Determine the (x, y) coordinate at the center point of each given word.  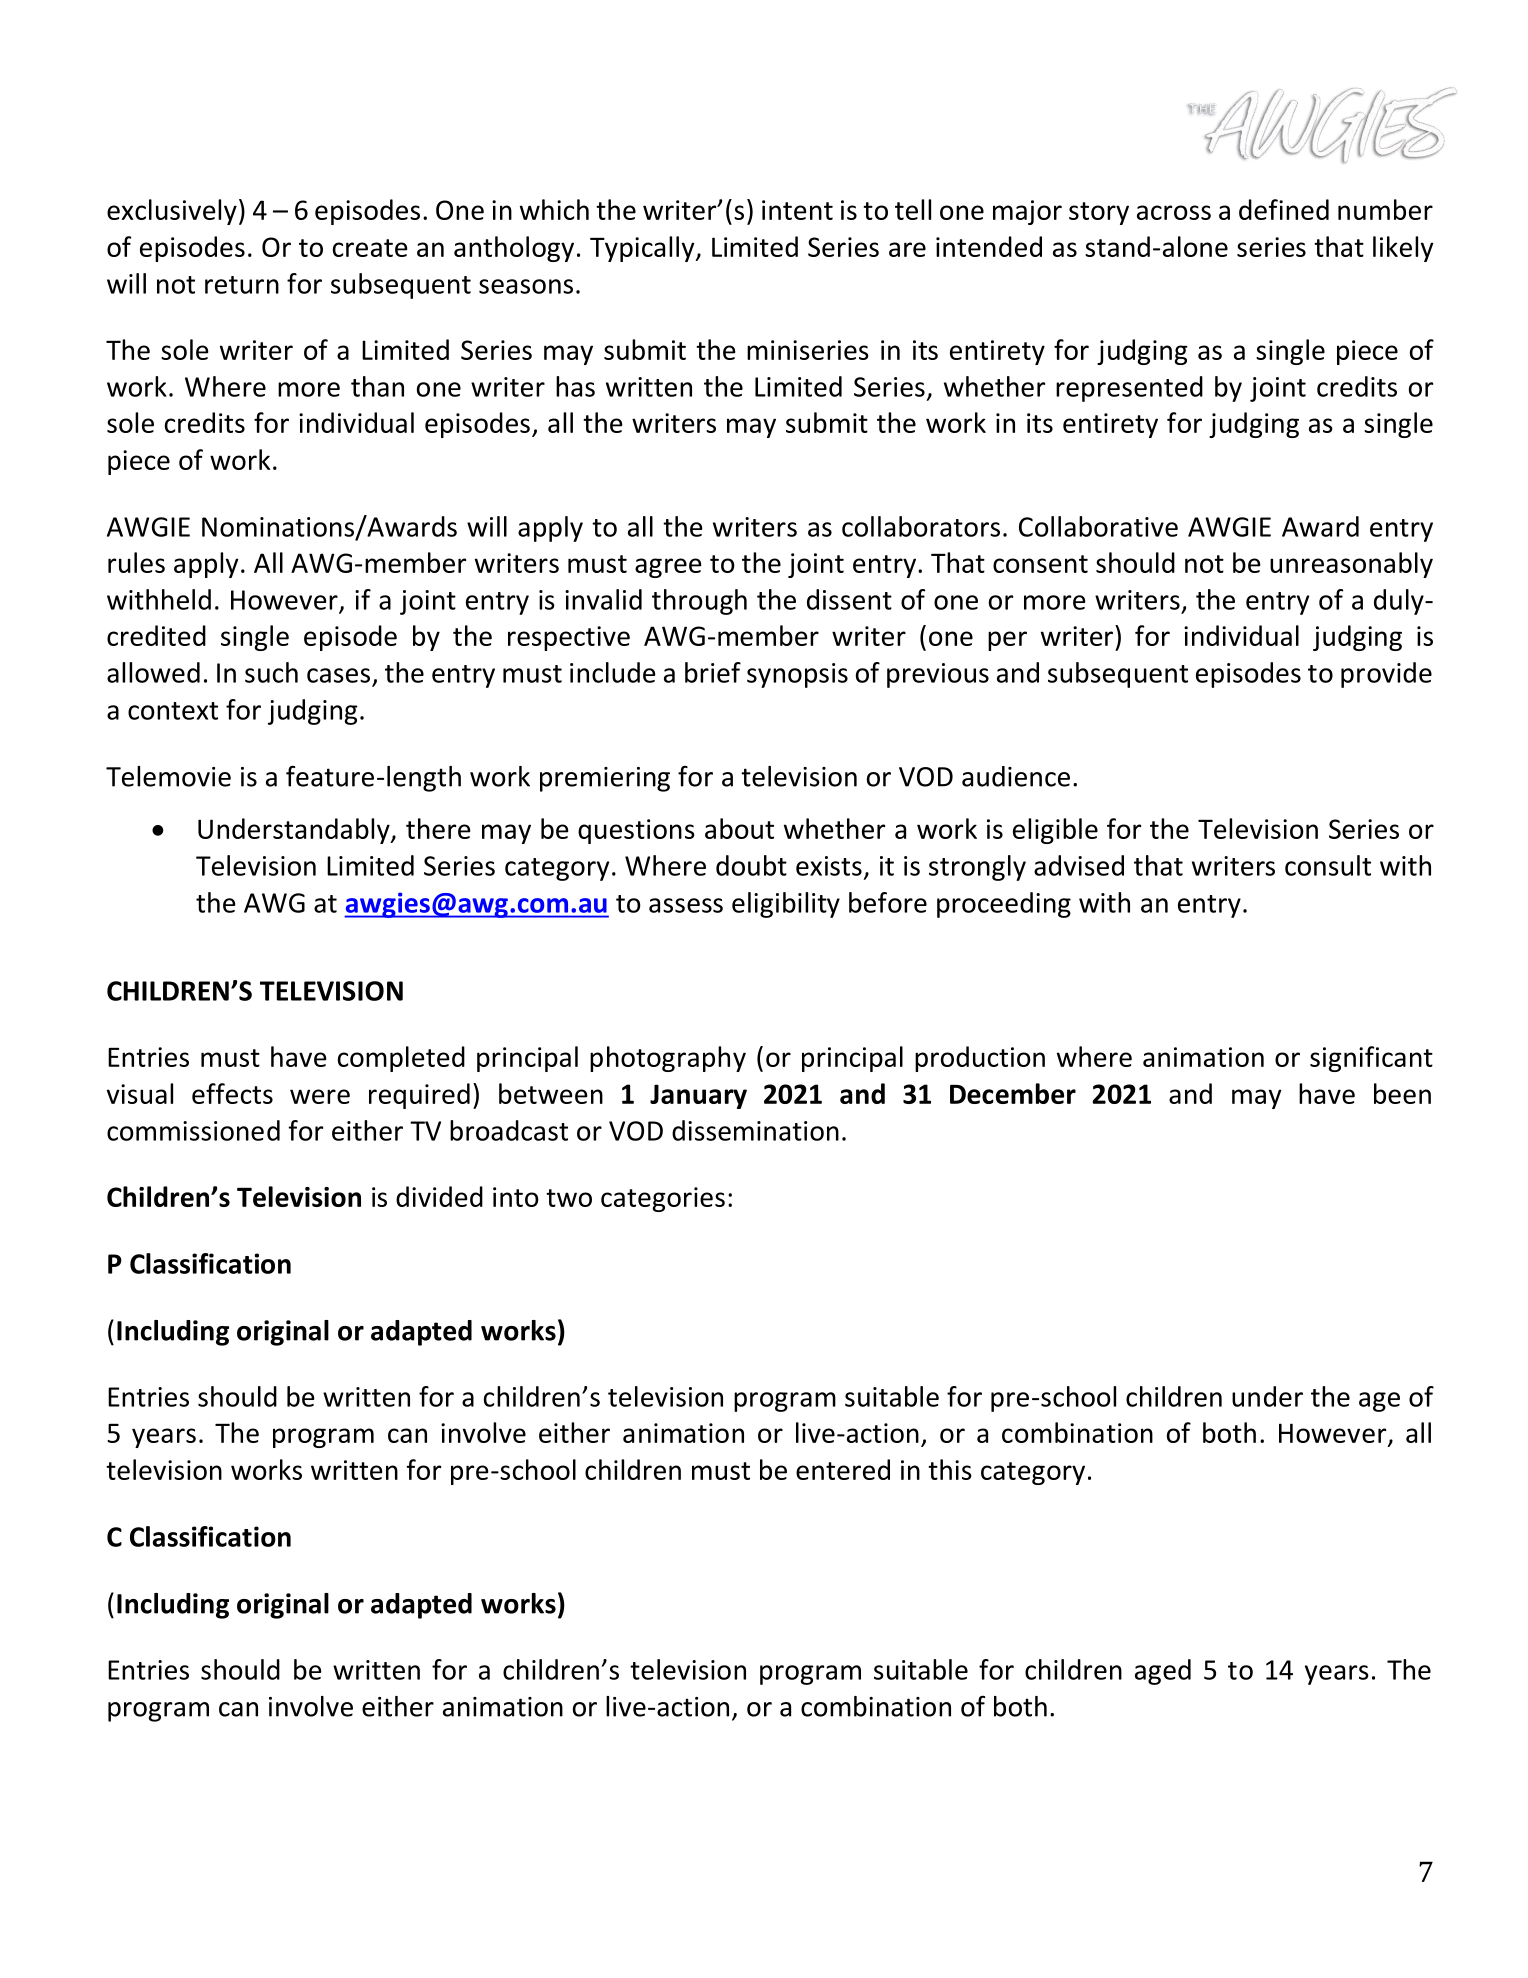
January (698, 1096)
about (739, 828)
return (242, 285)
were (320, 1096)
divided (439, 1196)
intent (797, 210)
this (950, 1469)
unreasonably (1351, 565)
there (438, 828)
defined (1284, 209)
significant (1371, 1059)
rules (136, 562)
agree (668, 568)
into (516, 1197)
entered (843, 1469)
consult (1328, 865)
